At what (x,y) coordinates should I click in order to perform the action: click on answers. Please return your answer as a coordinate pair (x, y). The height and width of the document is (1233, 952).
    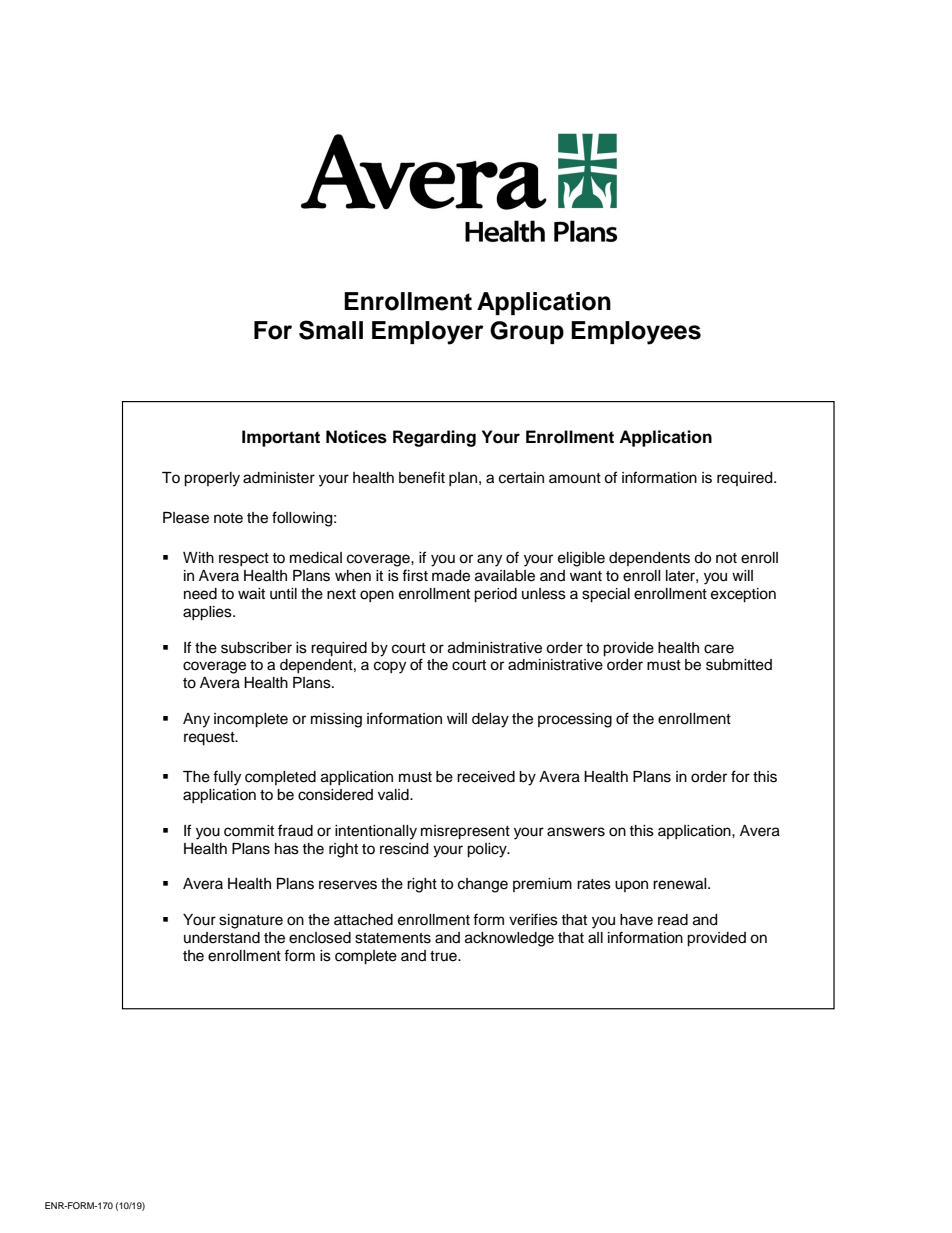
    Looking at the image, I should click on (576, 832).
